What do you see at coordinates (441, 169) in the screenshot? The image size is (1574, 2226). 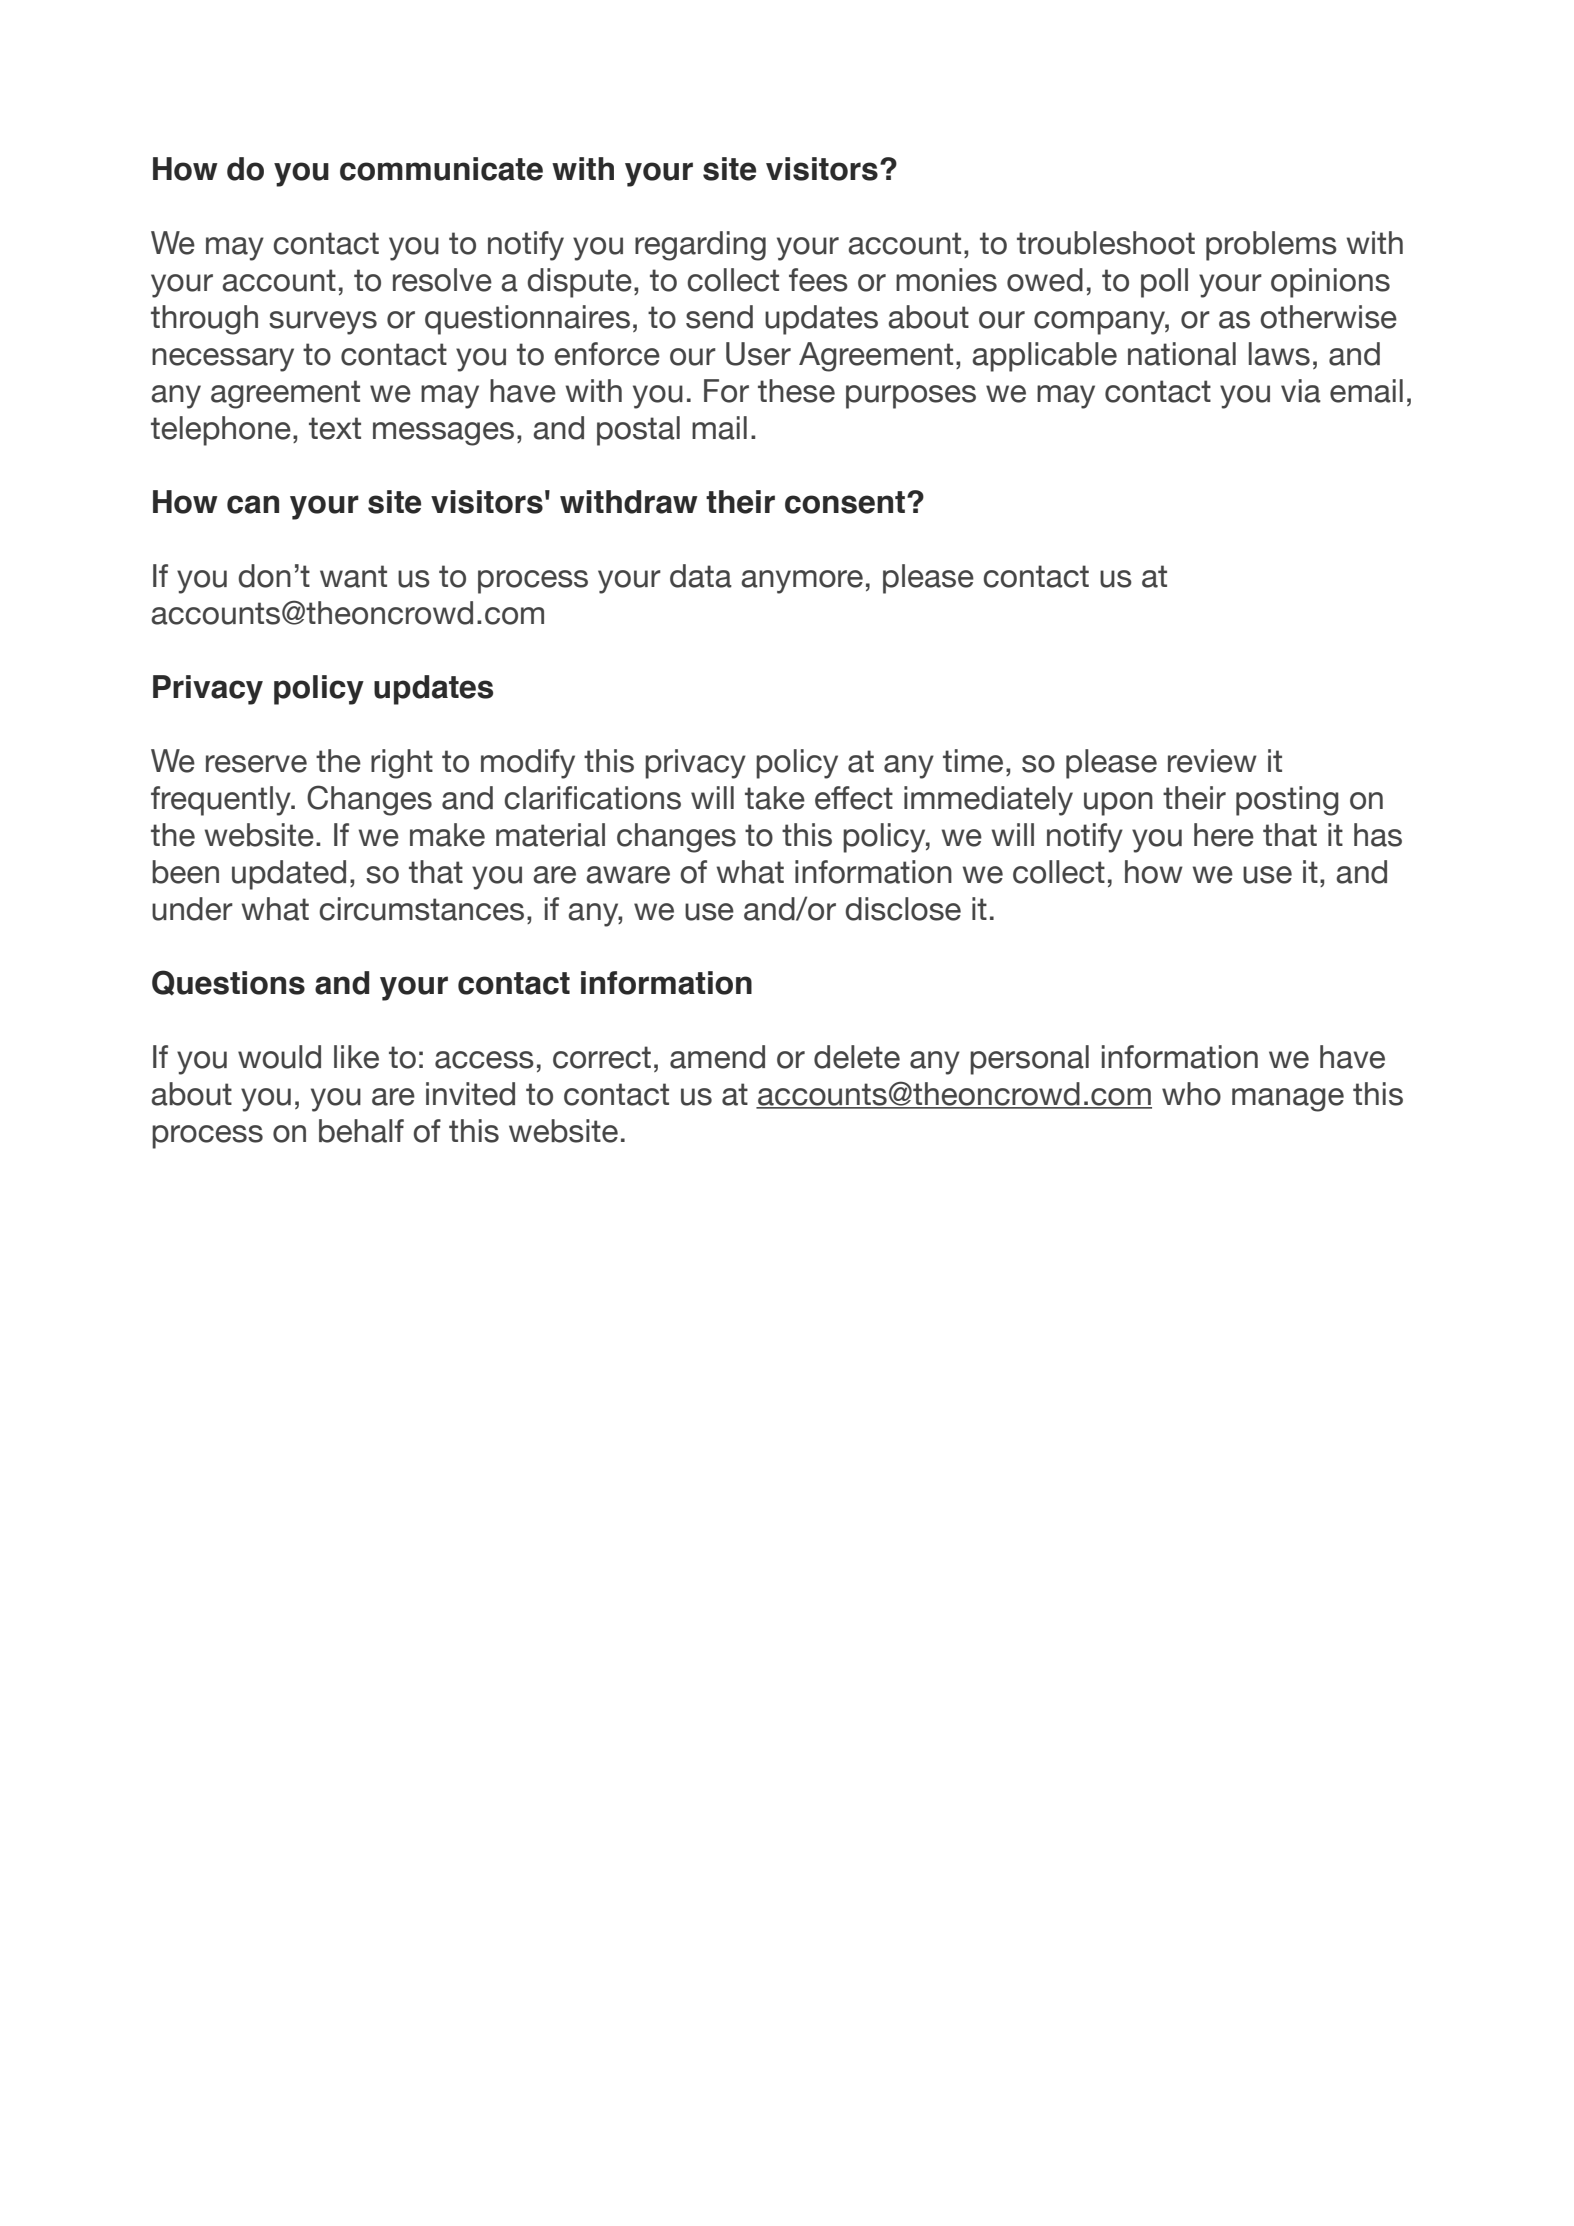 I see `communicate` at bounding box center [441, 169].
